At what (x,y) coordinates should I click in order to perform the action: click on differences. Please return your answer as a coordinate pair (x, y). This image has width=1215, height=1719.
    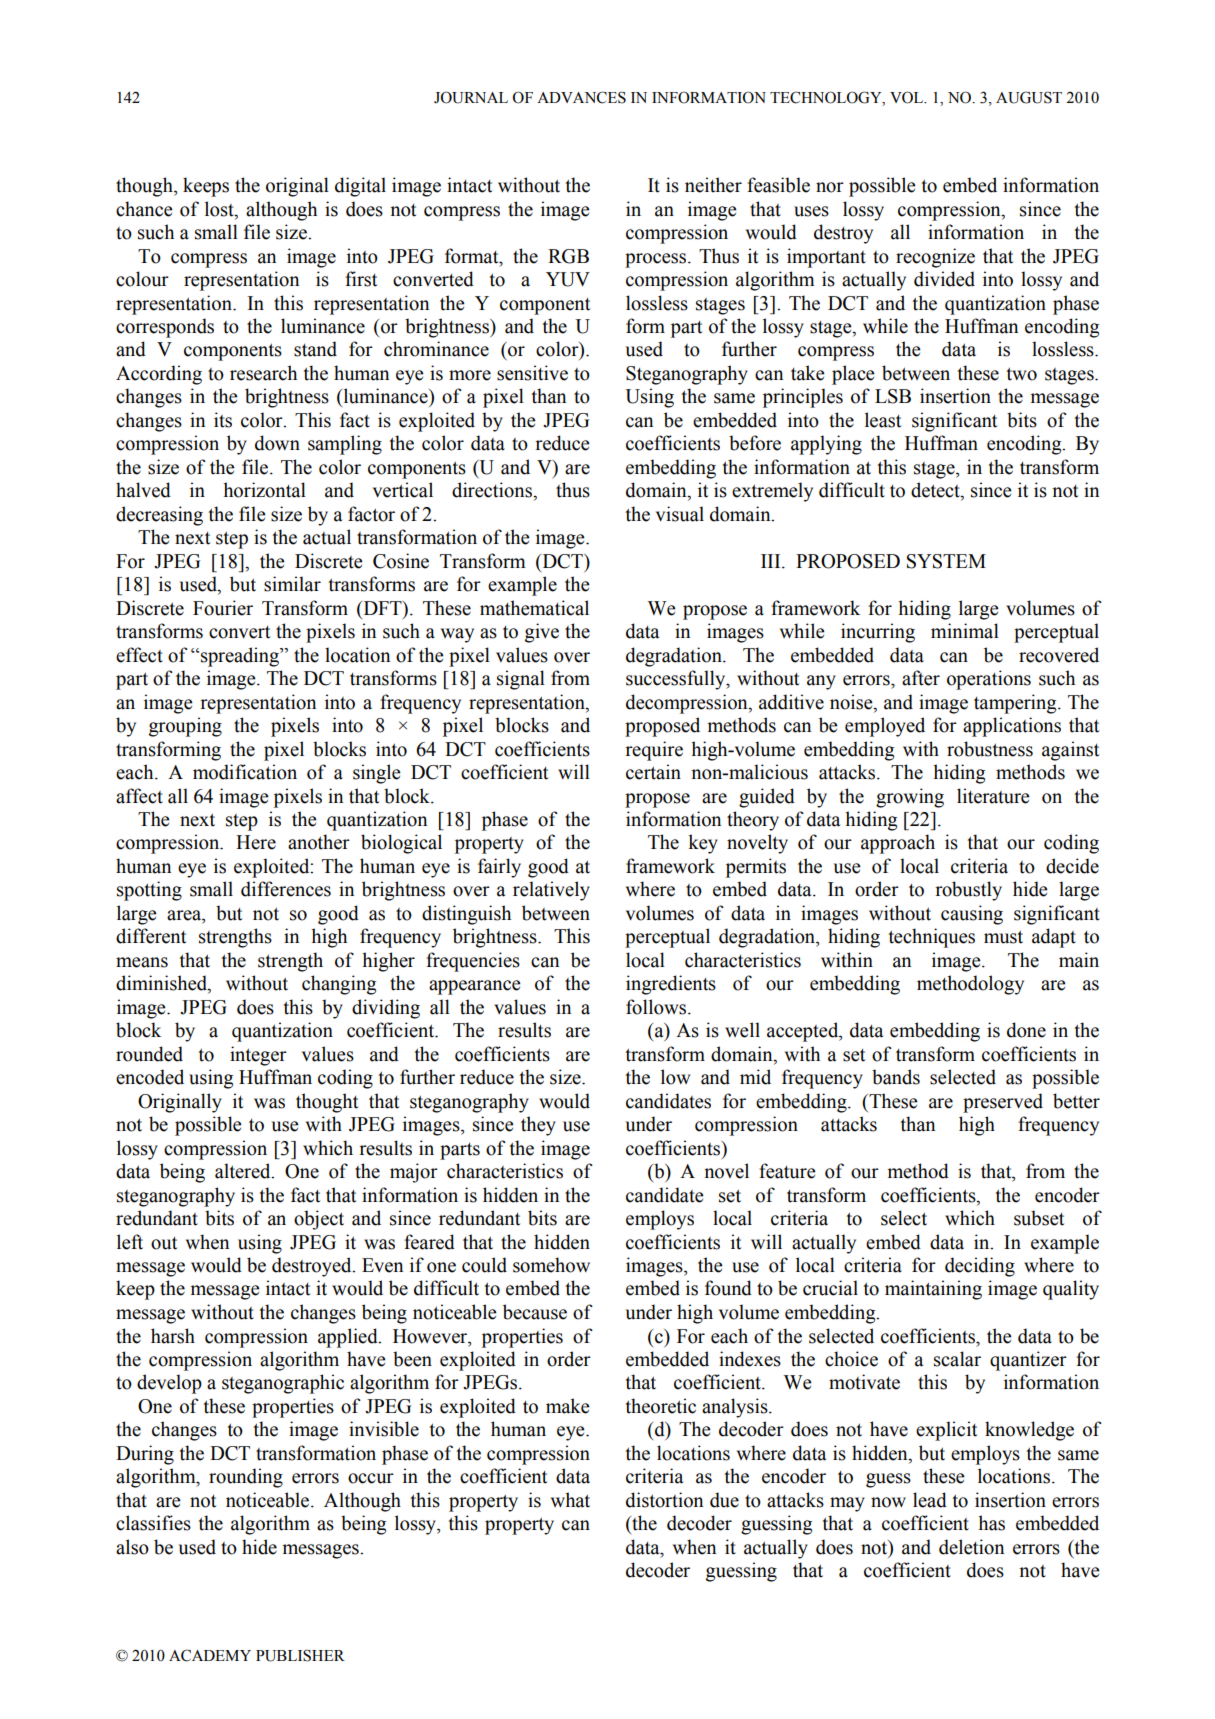
    Looking at the image, I should click on (286, 889).
